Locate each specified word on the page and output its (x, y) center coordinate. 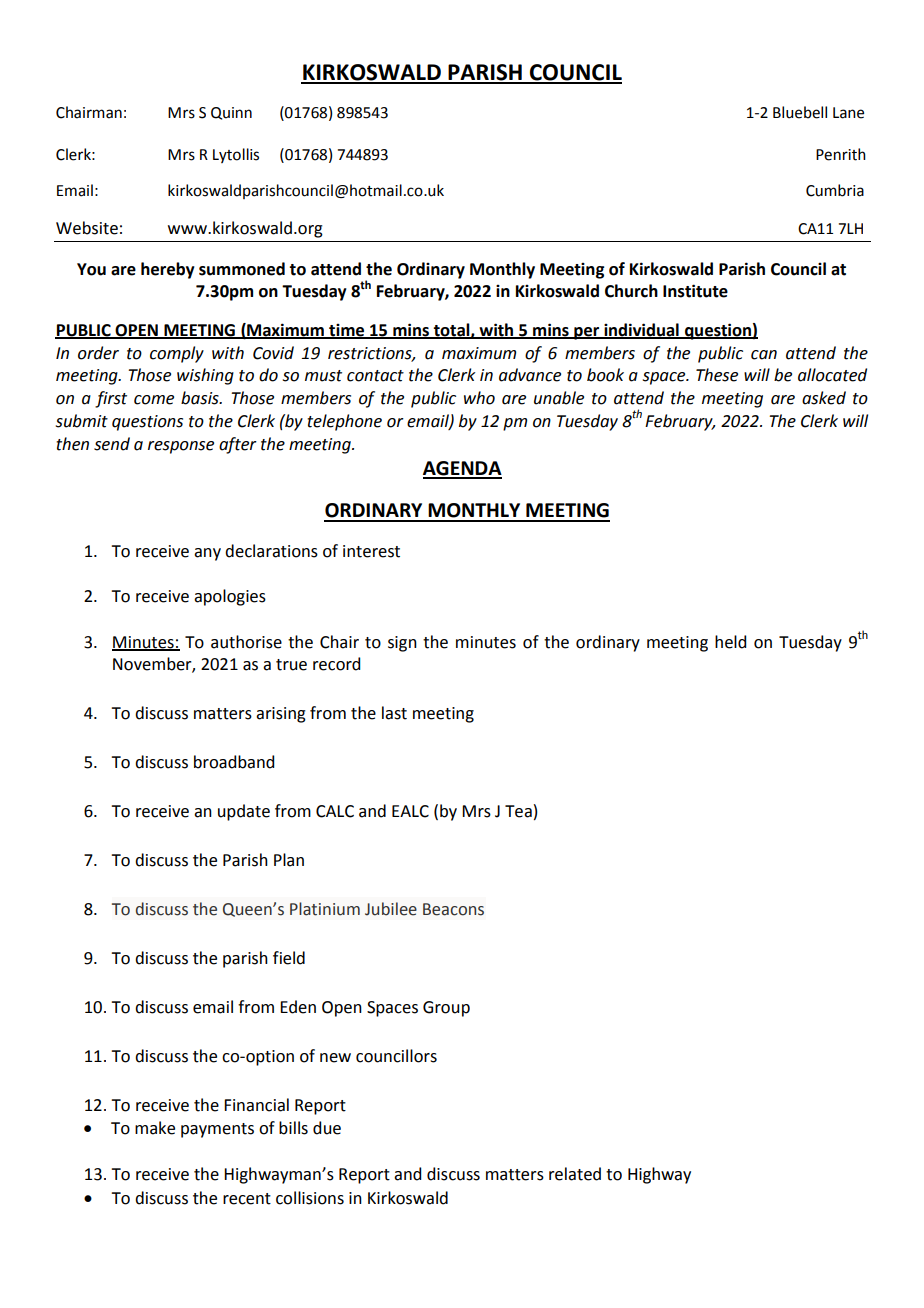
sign (402, 644)
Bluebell (800, 112)
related (575, 1174)
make (155, 1128)
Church (631, 291)
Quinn (231, 113)
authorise (246, 642)
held (730, 642)
